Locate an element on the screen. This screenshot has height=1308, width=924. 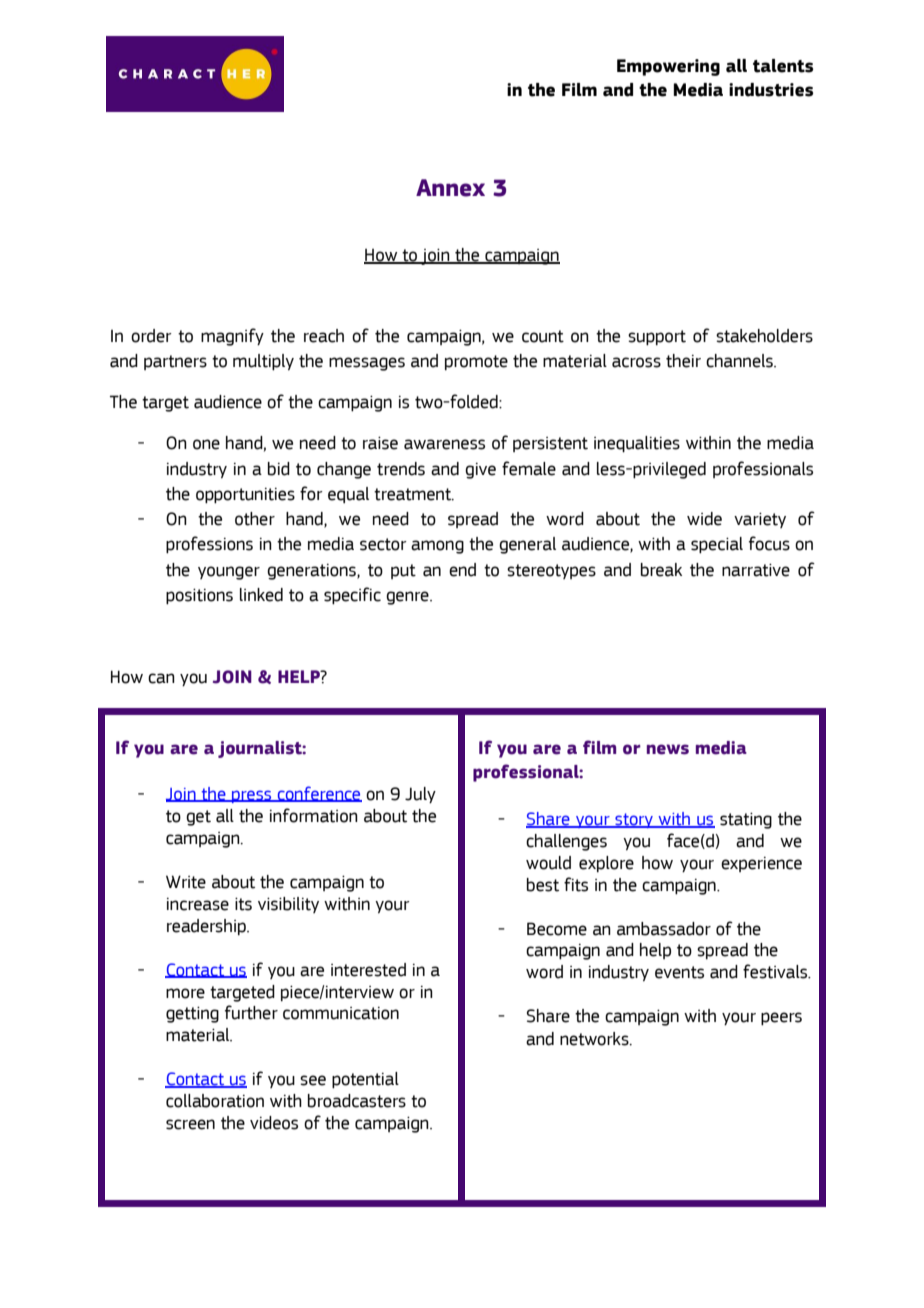
July is located at coordinates (420, 795).
